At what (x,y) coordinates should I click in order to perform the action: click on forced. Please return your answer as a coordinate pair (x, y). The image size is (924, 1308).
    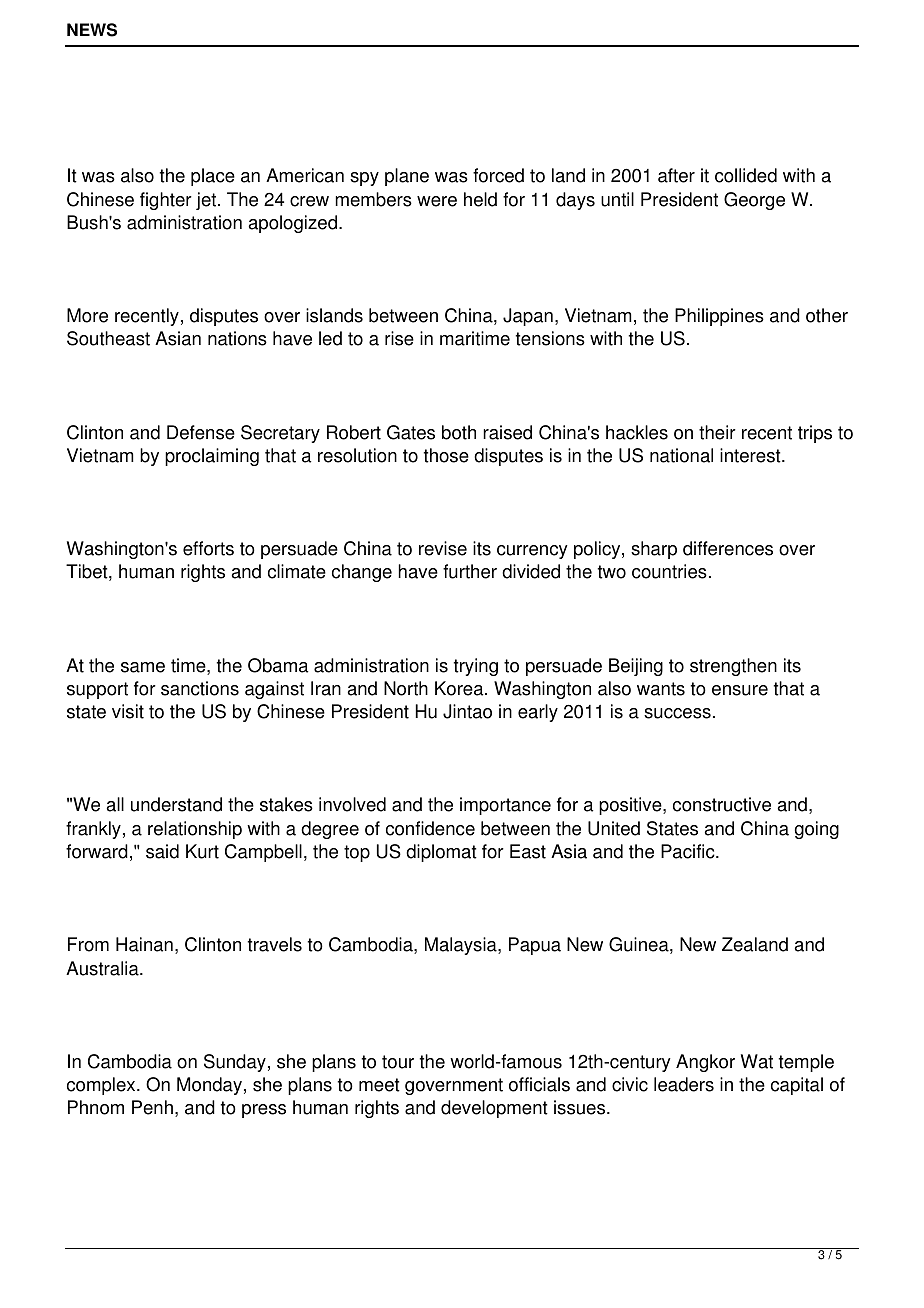
    Looking at the image, I should click on (498, 175).
